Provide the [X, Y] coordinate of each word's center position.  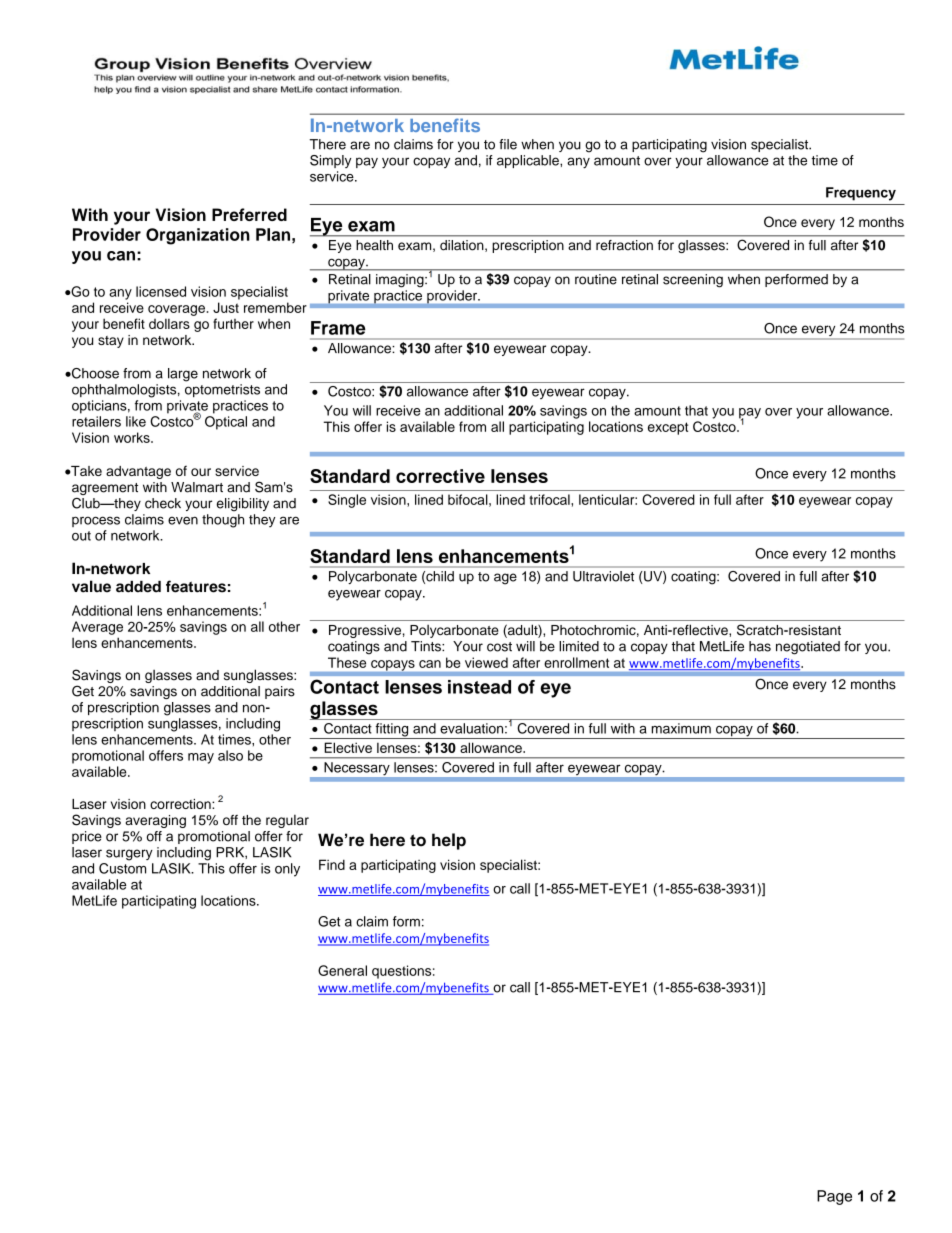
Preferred [249, 214]
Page [834, 1197]
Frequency [861, 194]
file [508, 144]
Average [97, 628]
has [760, 646]
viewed [486, 662]
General [342, 970]
